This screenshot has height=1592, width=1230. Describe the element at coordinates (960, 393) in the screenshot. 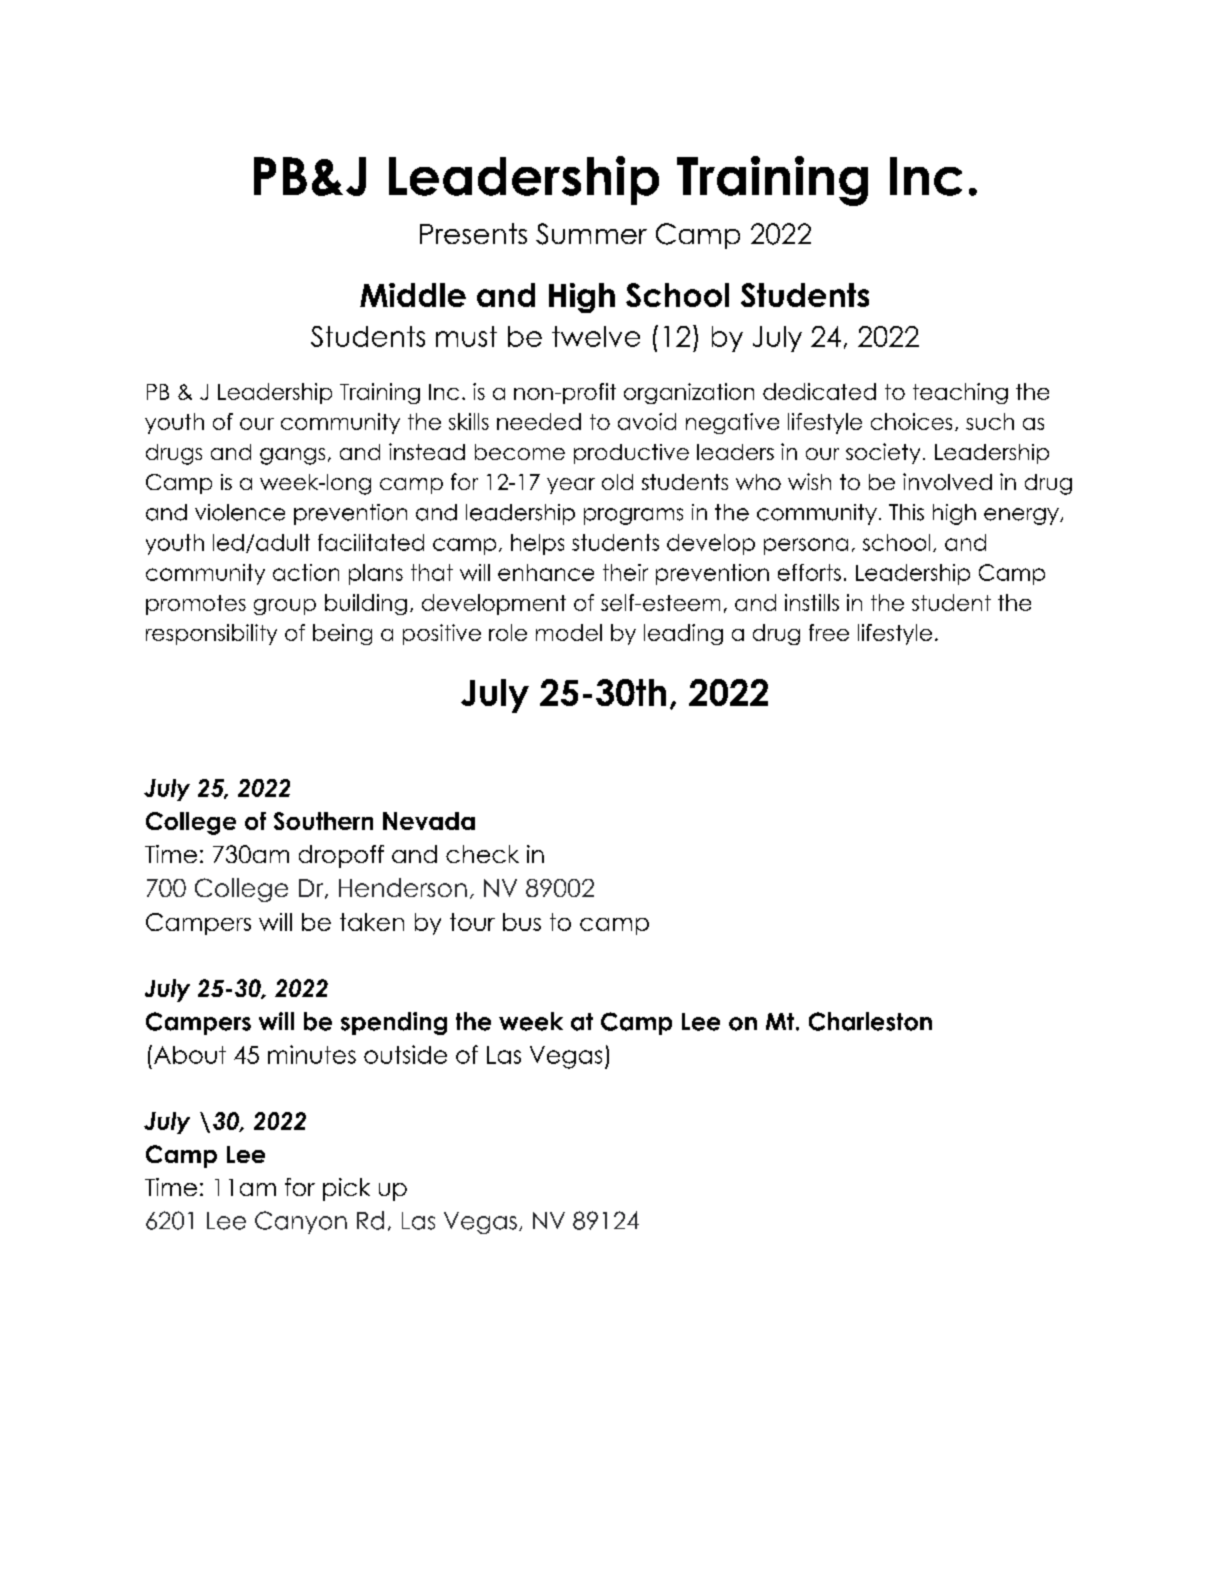

I see `teaching` at that location.
